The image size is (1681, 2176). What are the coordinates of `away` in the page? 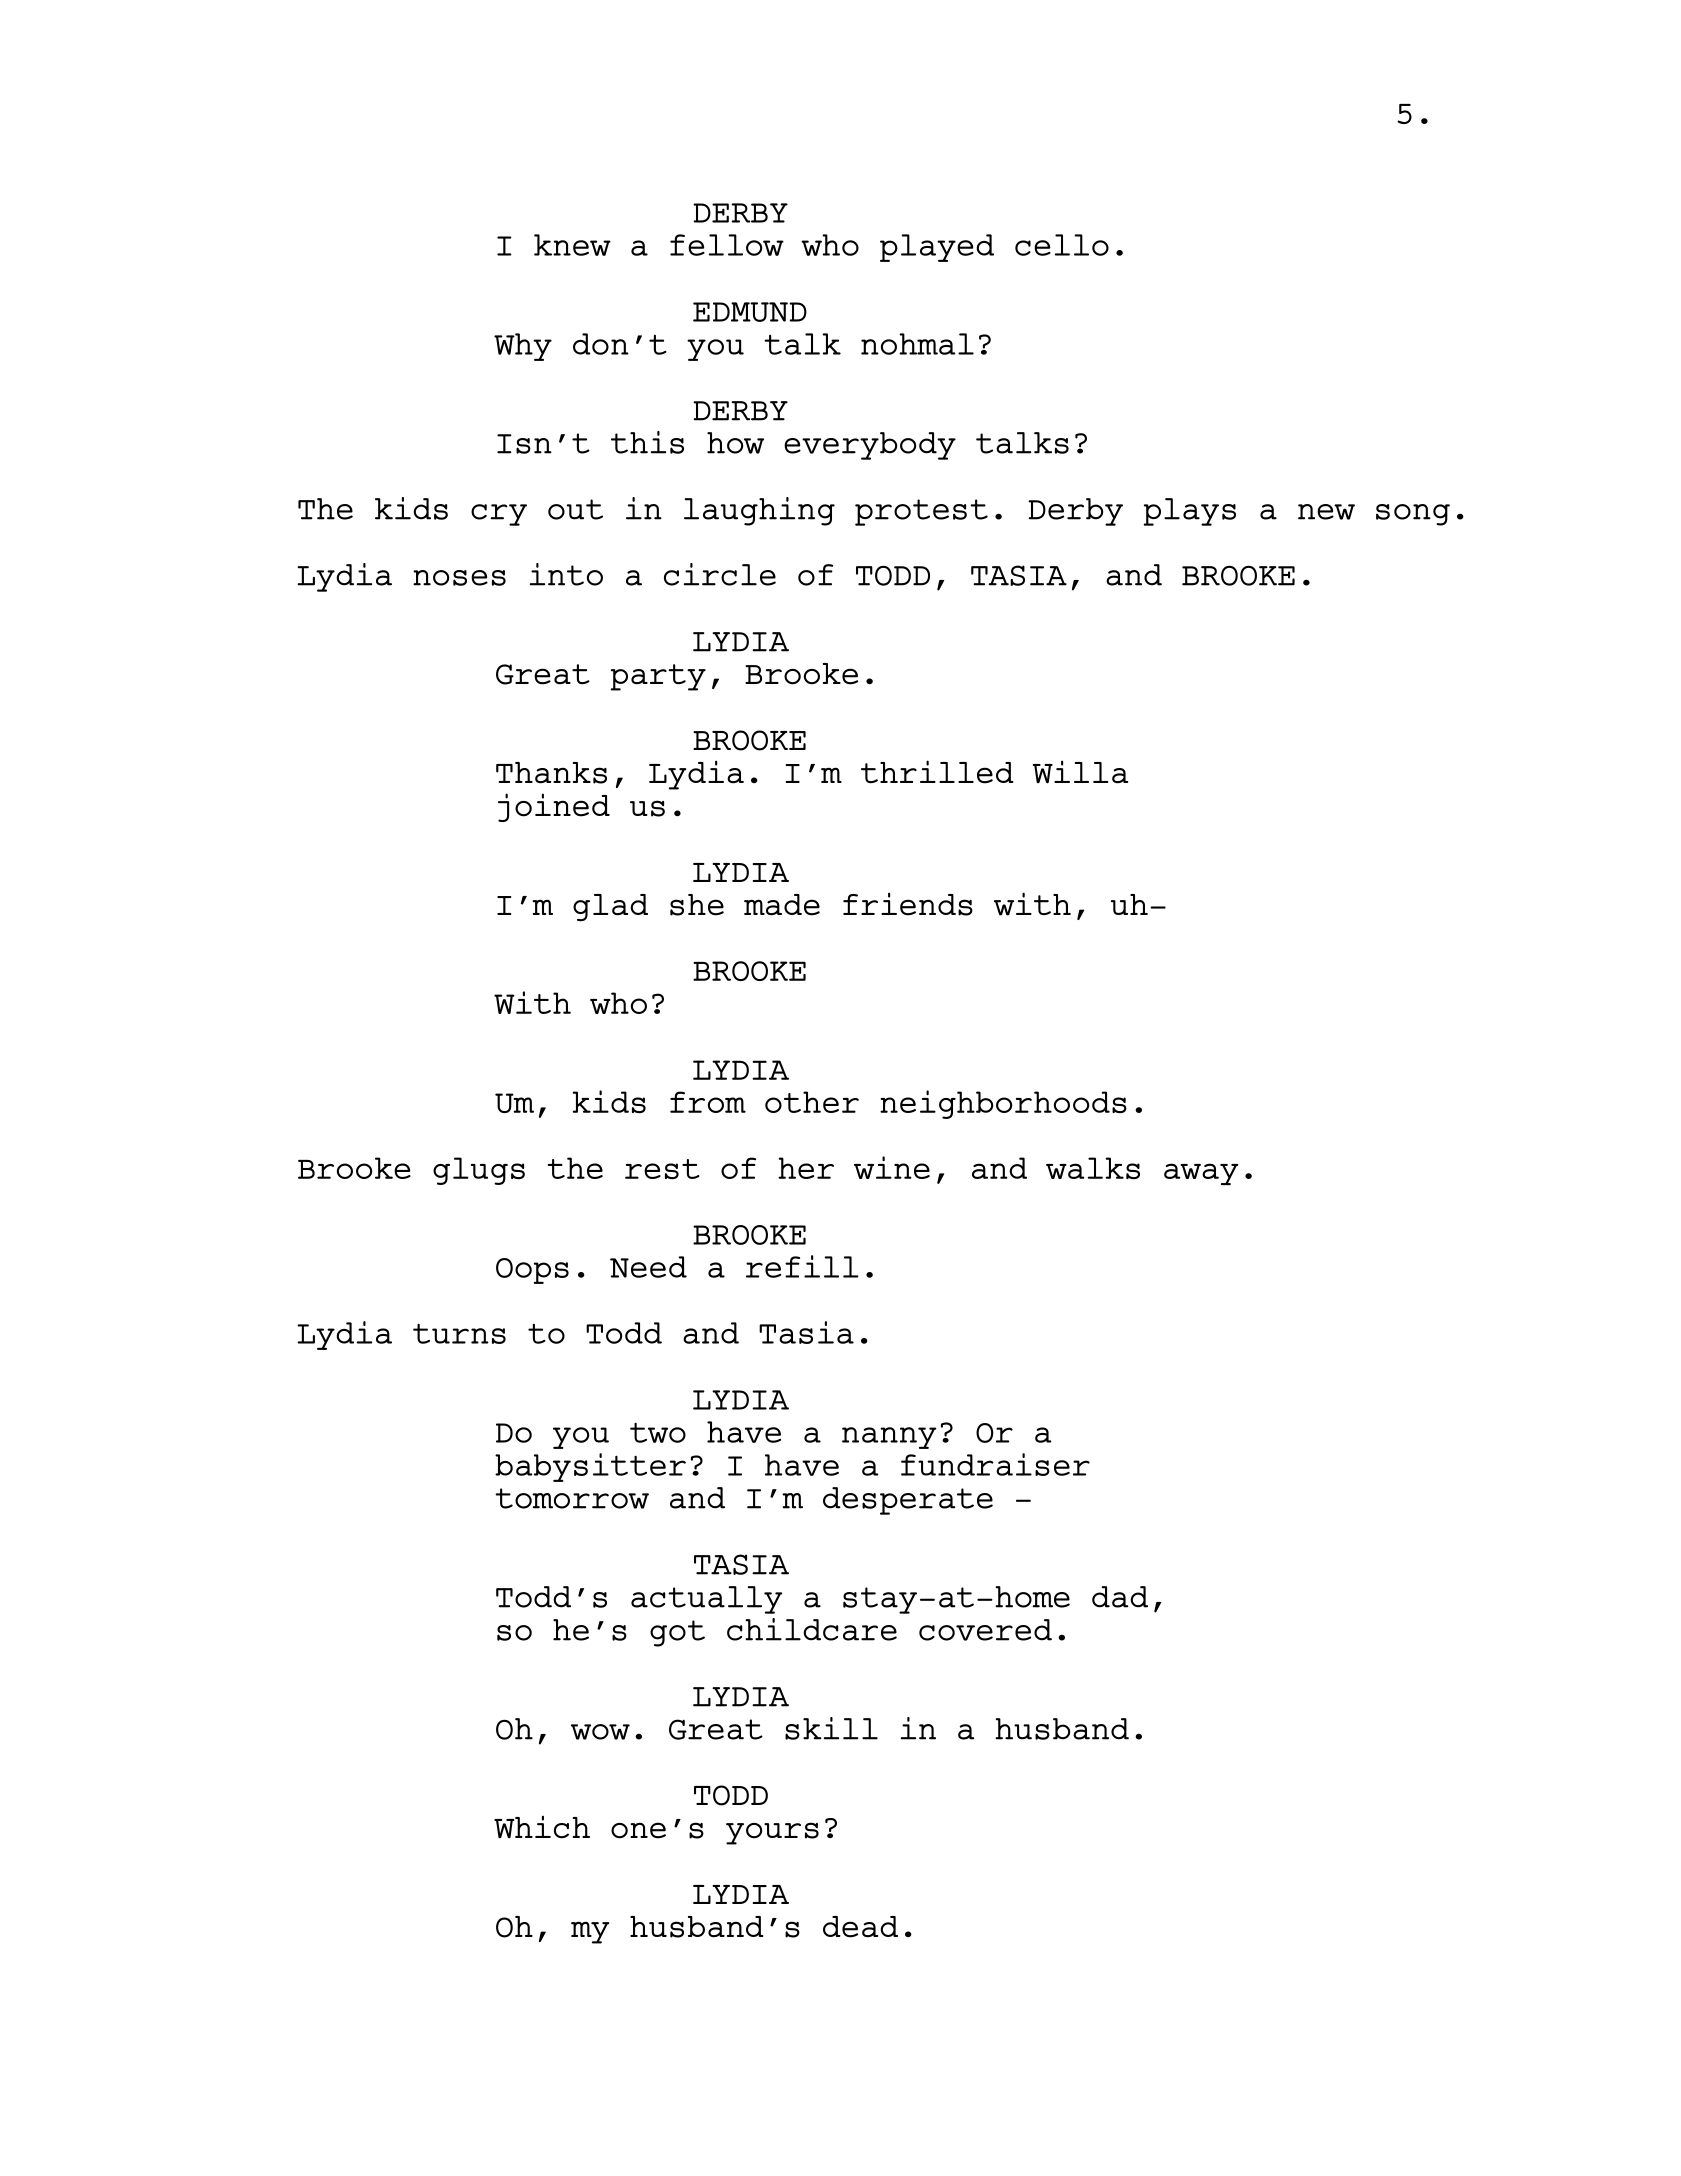 It's located at (1201, 1174).
